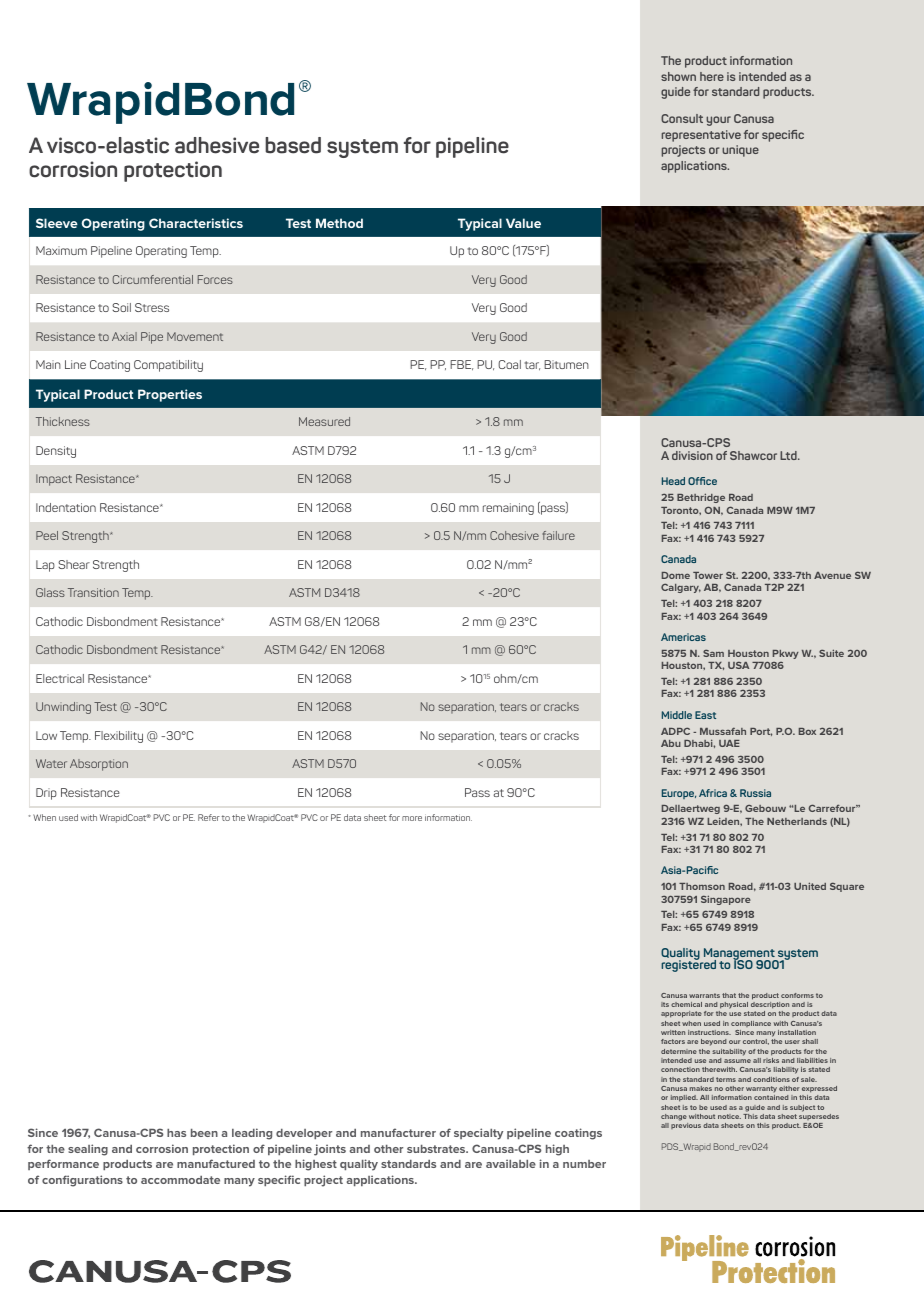  Describe the element at coordinates (293, 145) in the screenshot. I see `based` at that location.
